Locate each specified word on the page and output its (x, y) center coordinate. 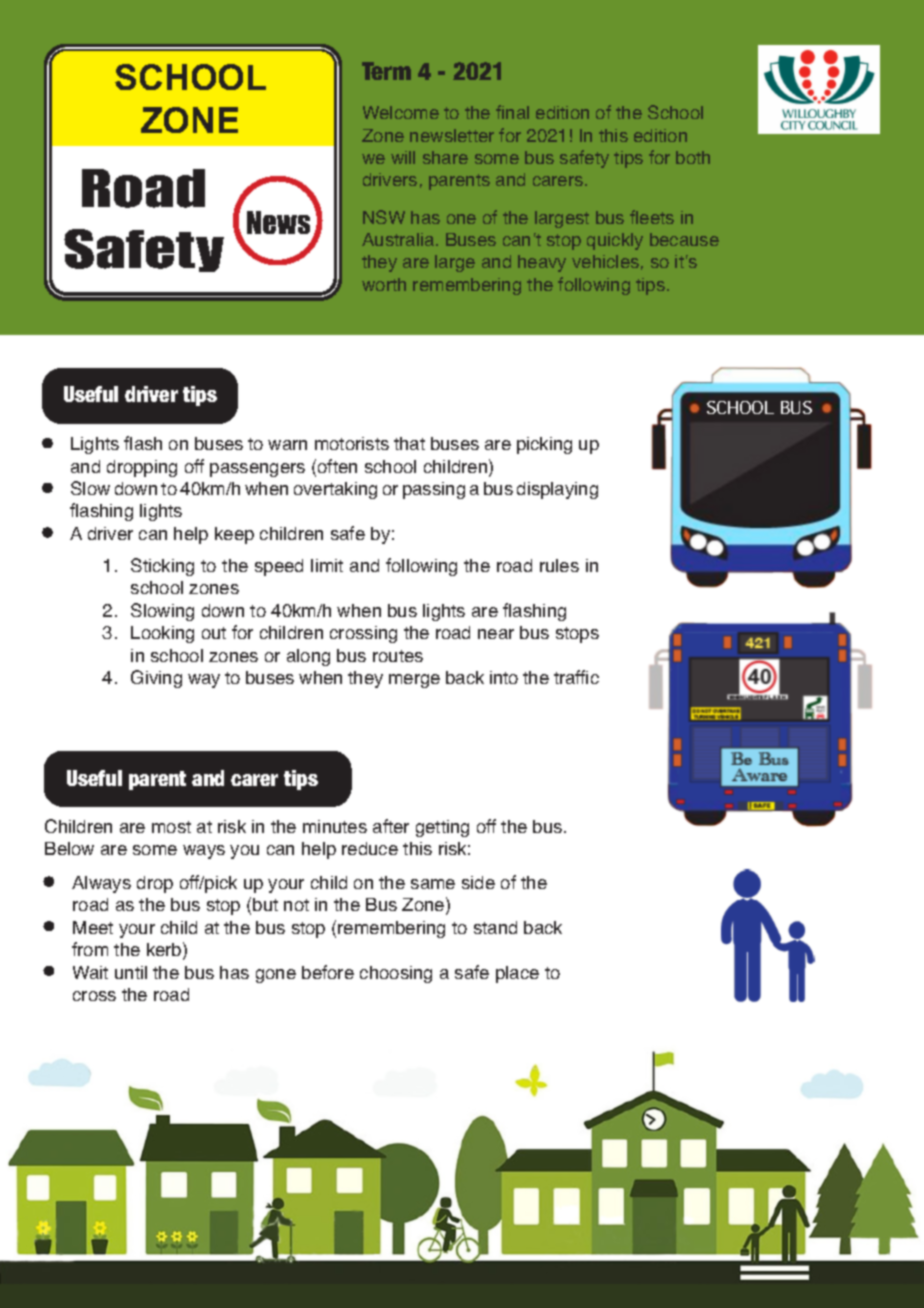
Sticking (162, 567)
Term (386, 71)
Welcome (401, 112)
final (512, 112)
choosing (396, 974)
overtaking (335, 490)
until (131, 972)
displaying (557, 490)
